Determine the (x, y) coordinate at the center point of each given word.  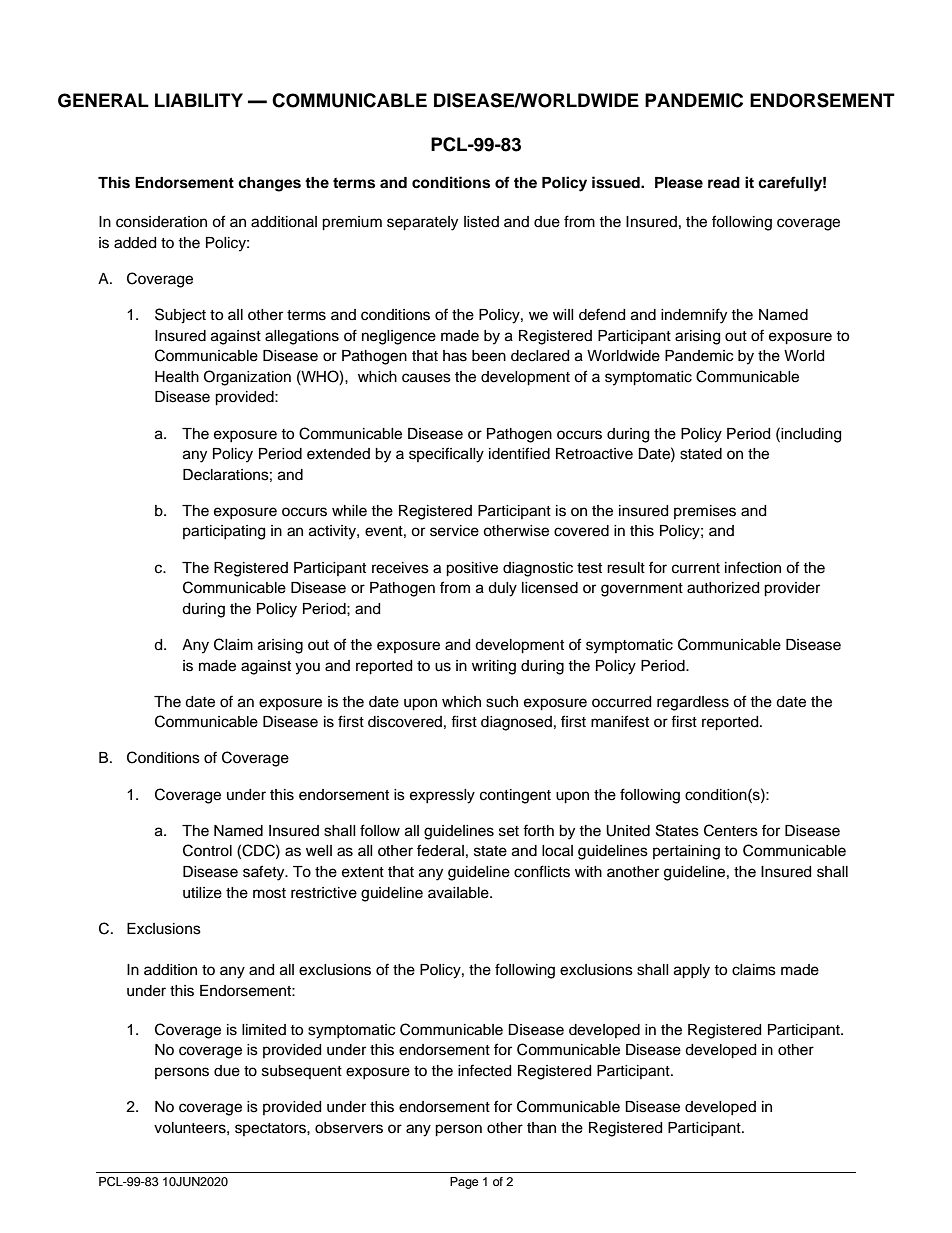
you (307, 668)
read (724, 182)
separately (422, 223)
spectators (271, 1129)
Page (464, 1183)
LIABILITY (199, 100)
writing (494, 667)
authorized (723, 588)
